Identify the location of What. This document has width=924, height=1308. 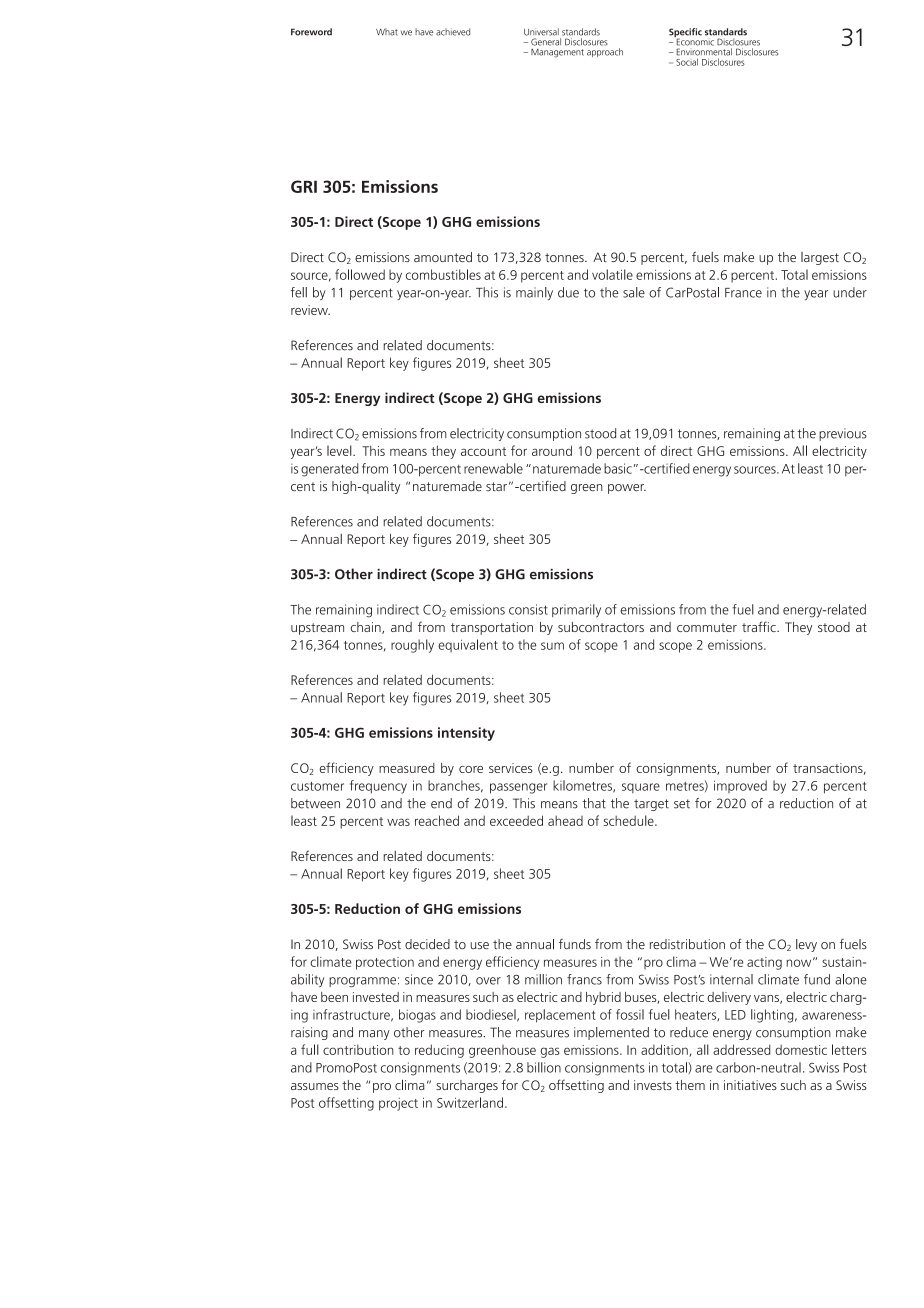
(387, 32).
